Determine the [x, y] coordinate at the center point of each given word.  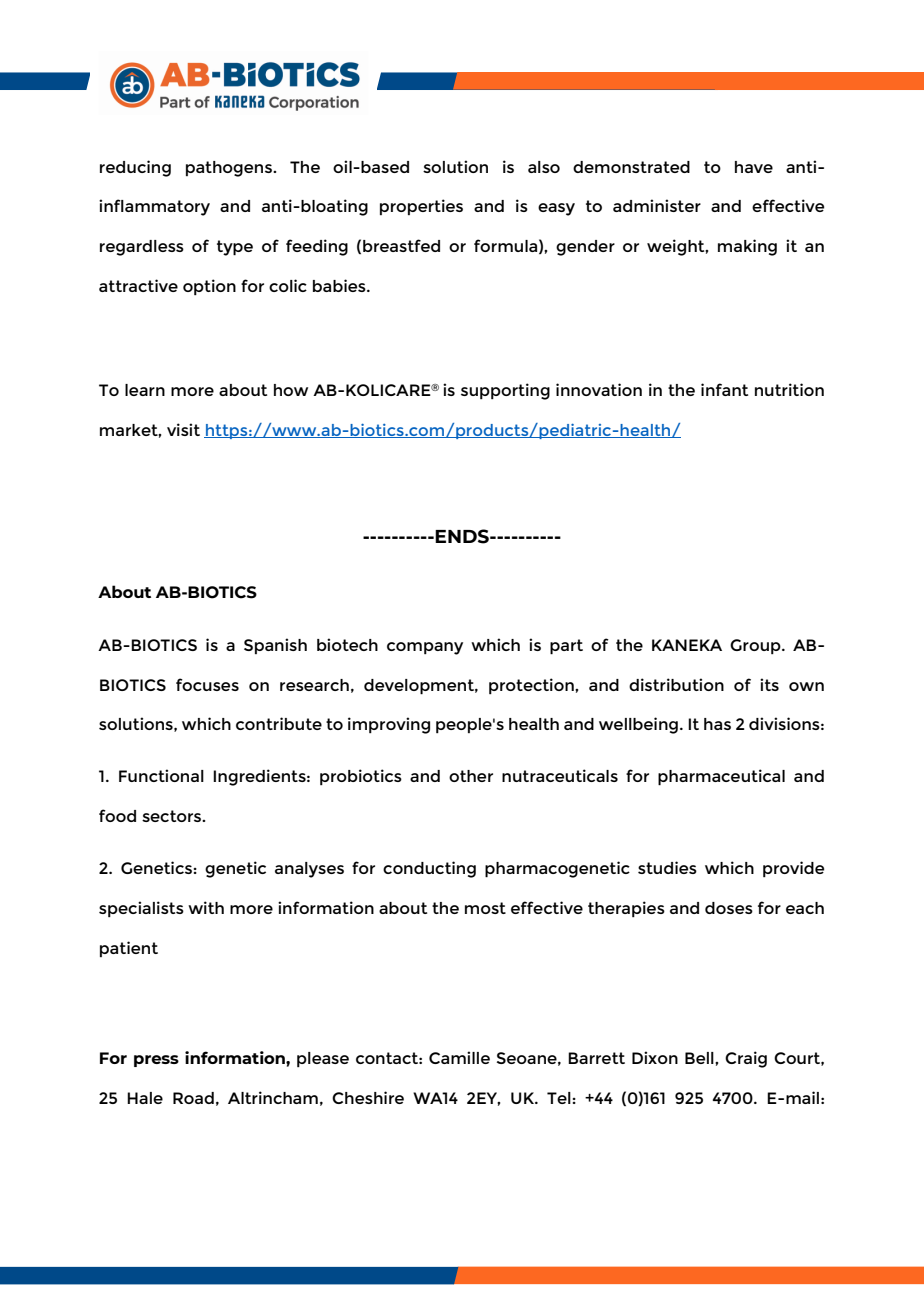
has [717, 724]
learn [145, 390]
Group [756, 646]
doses [729, 908]
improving [389, 725]
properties [421, 207]
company [425, 648]
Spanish [275, 646]
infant [724, 389]
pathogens [230, 169]
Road [193, 1098]
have [754, 167]
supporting [505, 391]
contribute [279, 723]
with [206, 907]
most [485, 908]
